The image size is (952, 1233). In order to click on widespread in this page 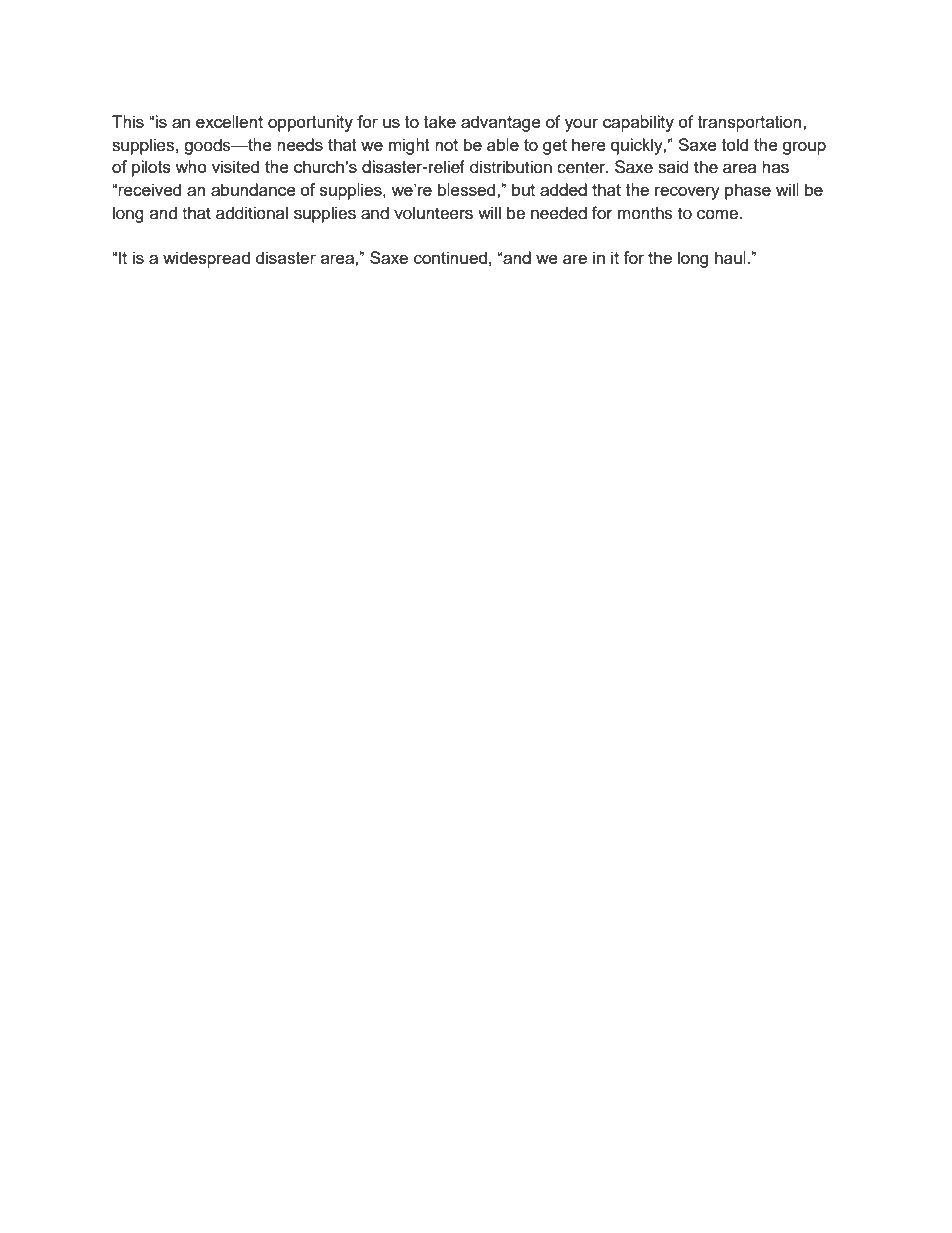, I will do `click(206, 259)`.
